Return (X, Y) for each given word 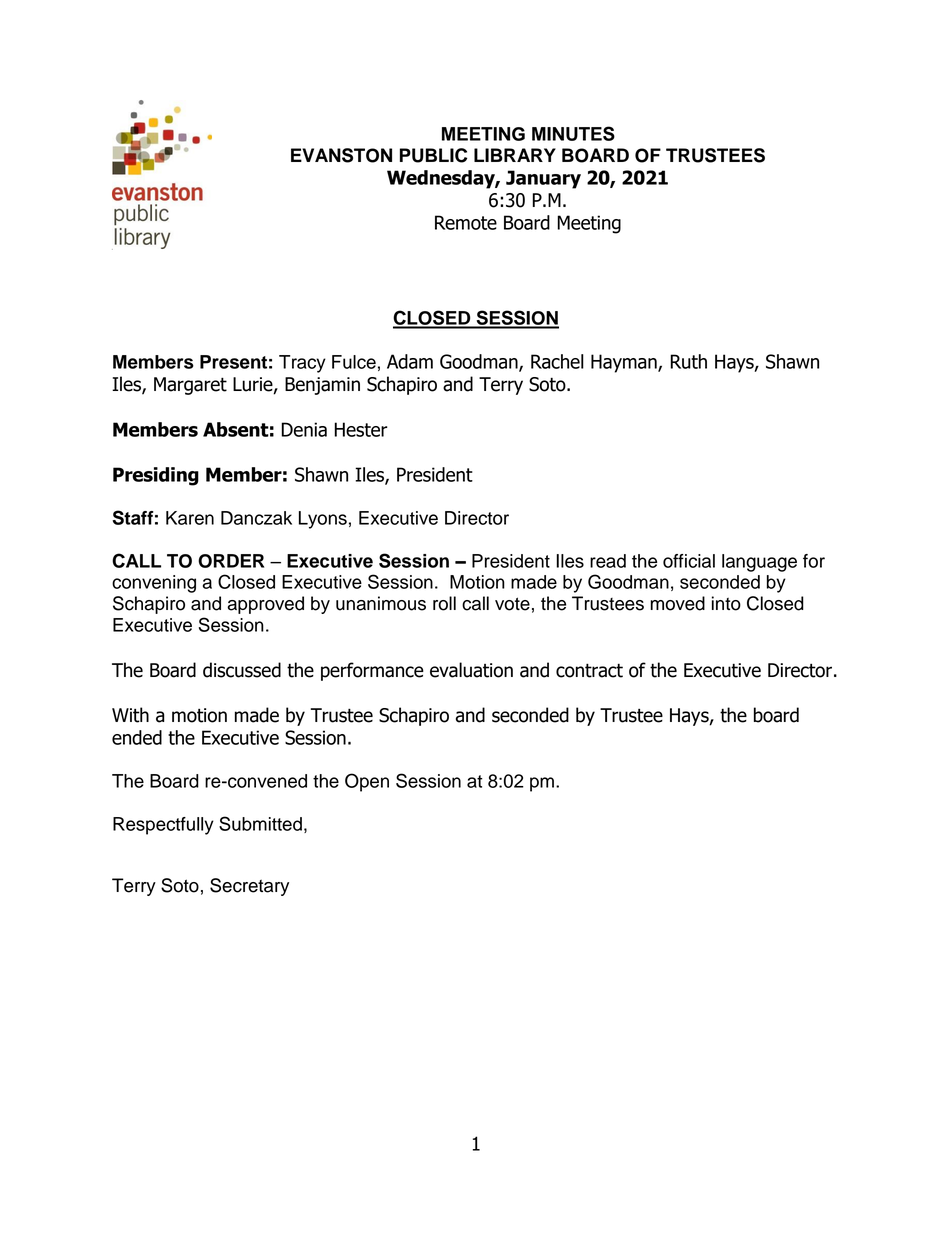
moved (677, 603)
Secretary (249, 887)
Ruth (688, 361)
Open (367, 782)
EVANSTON (341, 155)
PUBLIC (433, 155)
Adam (410, 361)
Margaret (190, 386)
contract (589, 670)
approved (265, 605)
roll (444, 603)
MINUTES (573, 133)
